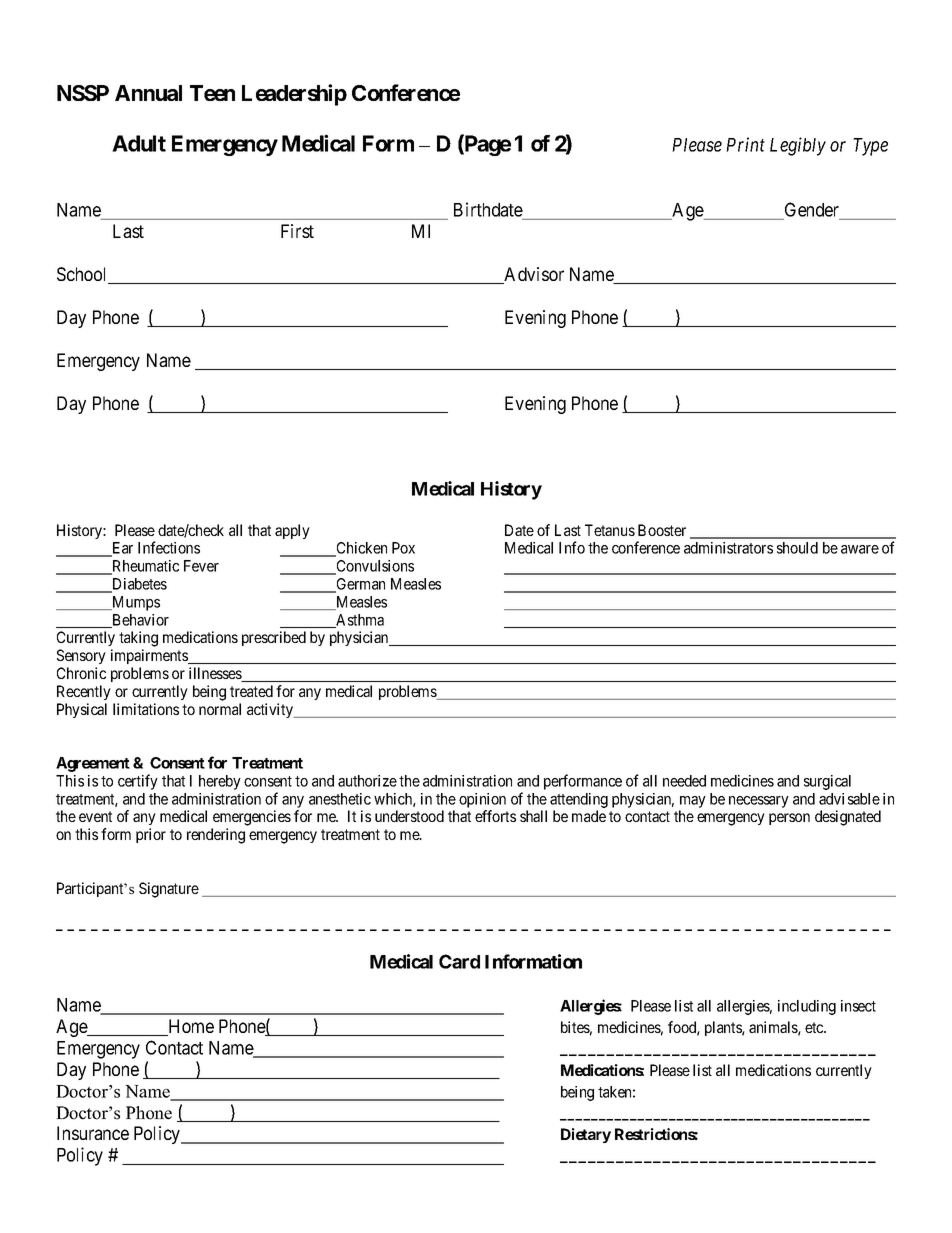 Image resolution: width=952 pixels, height=1233 pixels. I want to click on etc, so click(815, 1027).
